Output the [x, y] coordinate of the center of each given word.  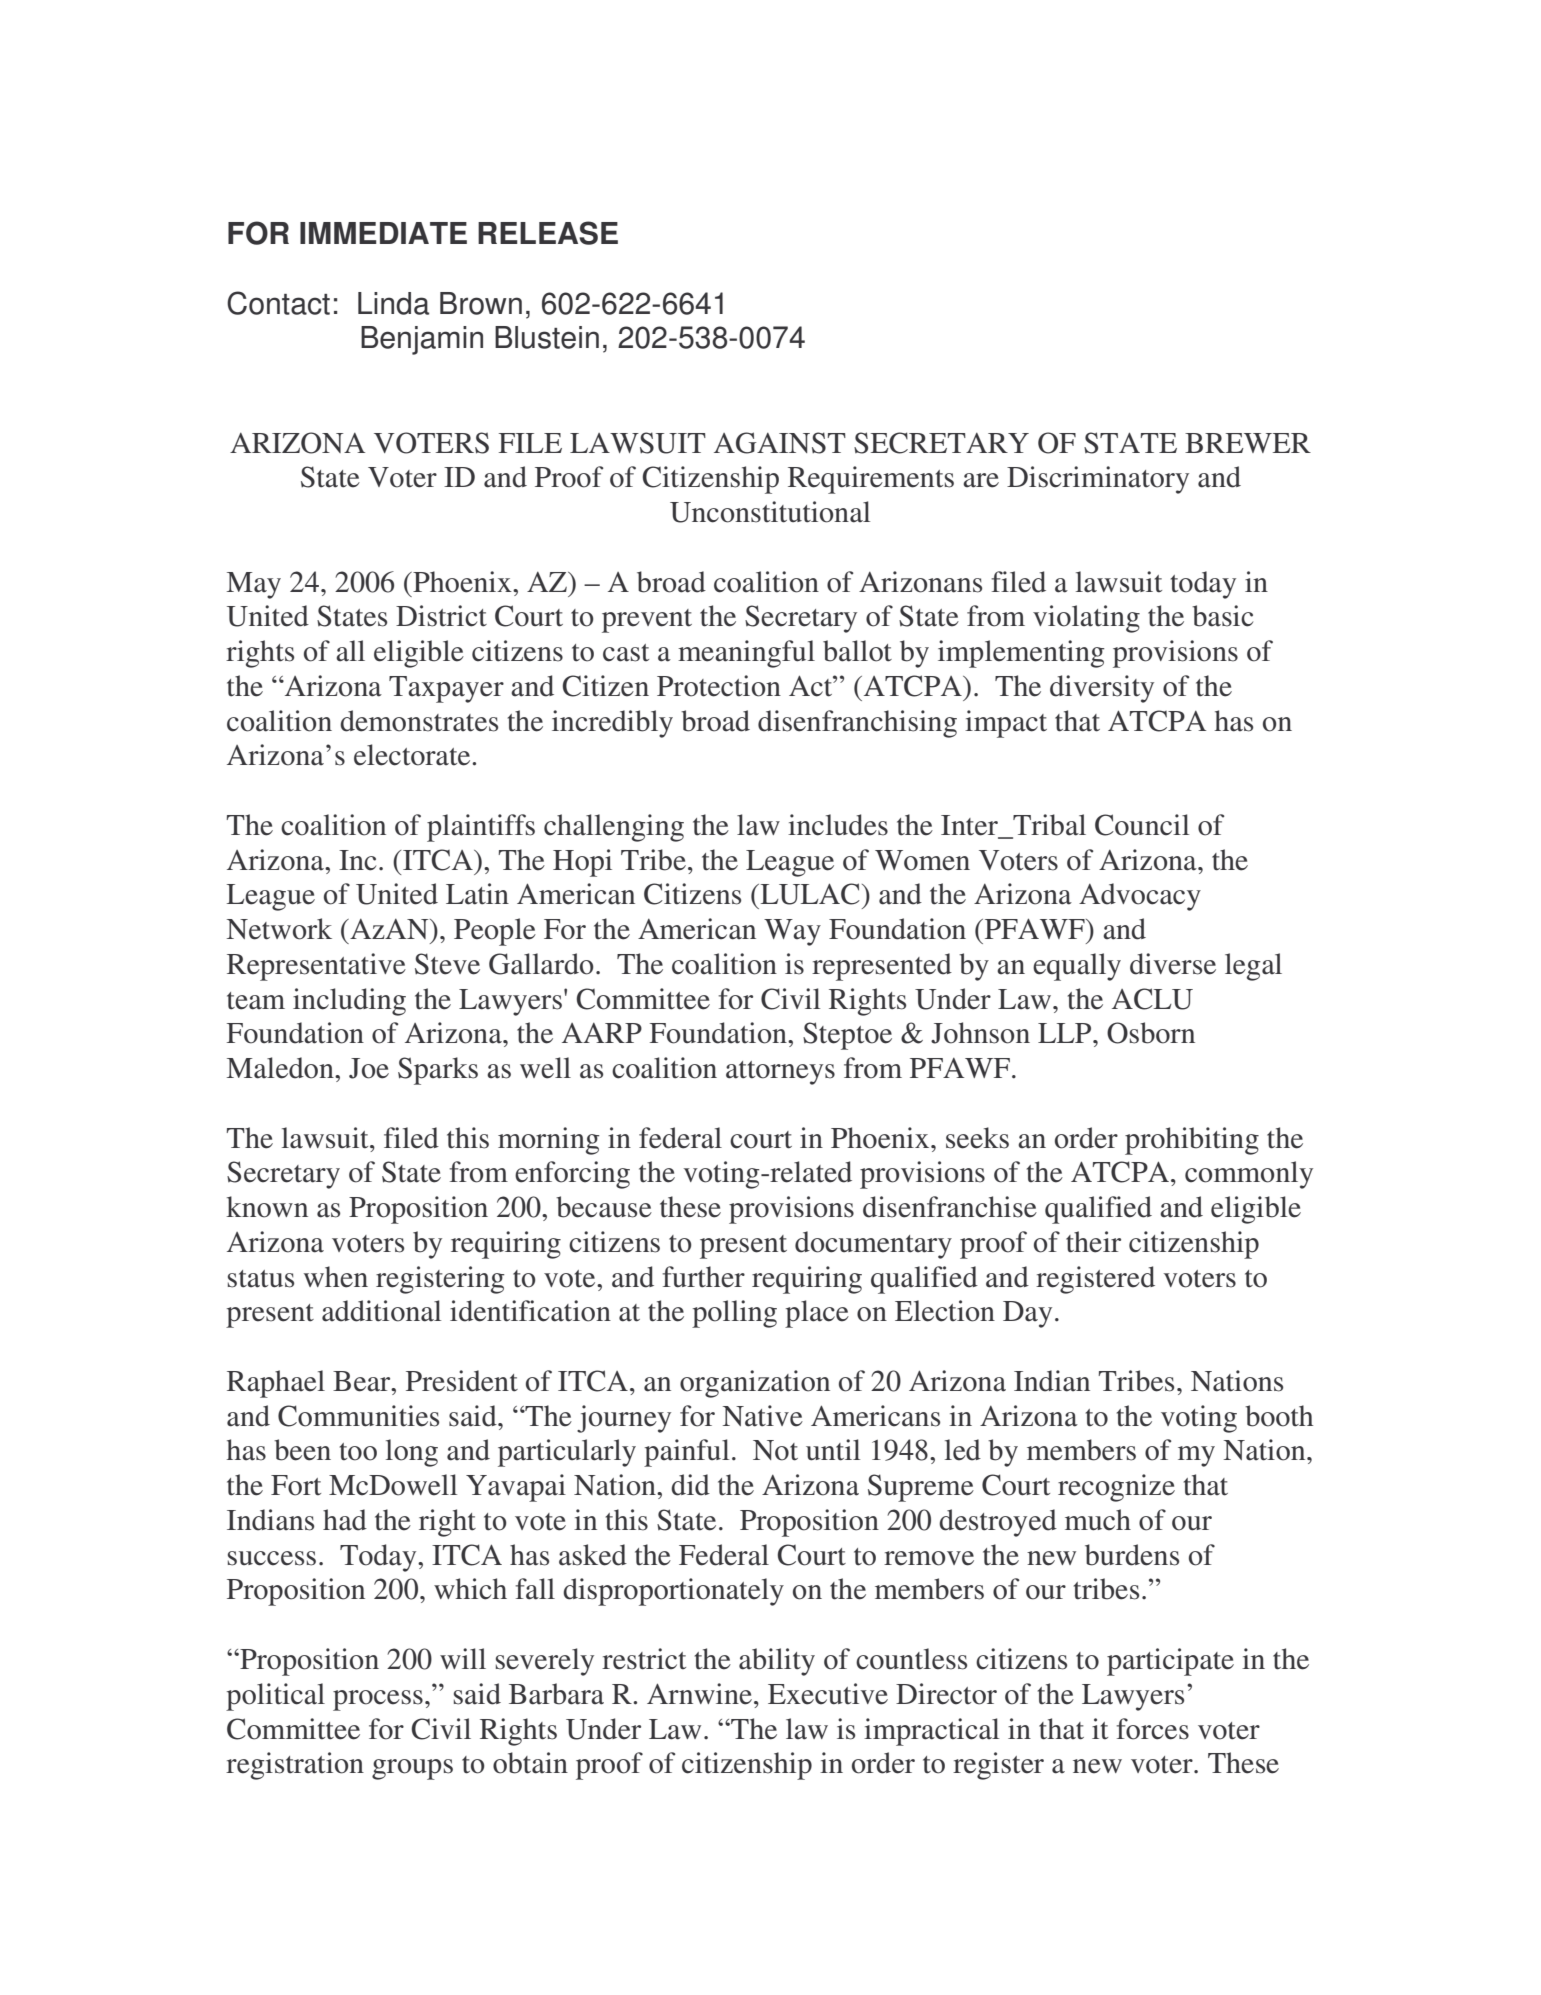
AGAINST [780, 443]
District [441, 616]
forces [1152, 1729]
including [349, 1002]
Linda [393, 303]
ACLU [1152, 999]
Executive [828, 1694]
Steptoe [847, 1036]
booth [1279, 1416]
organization [755, 1384]
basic [1222, 616]
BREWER [1248, 443]
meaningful [746, 654]
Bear [363, 1381]
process [378, 1700]
